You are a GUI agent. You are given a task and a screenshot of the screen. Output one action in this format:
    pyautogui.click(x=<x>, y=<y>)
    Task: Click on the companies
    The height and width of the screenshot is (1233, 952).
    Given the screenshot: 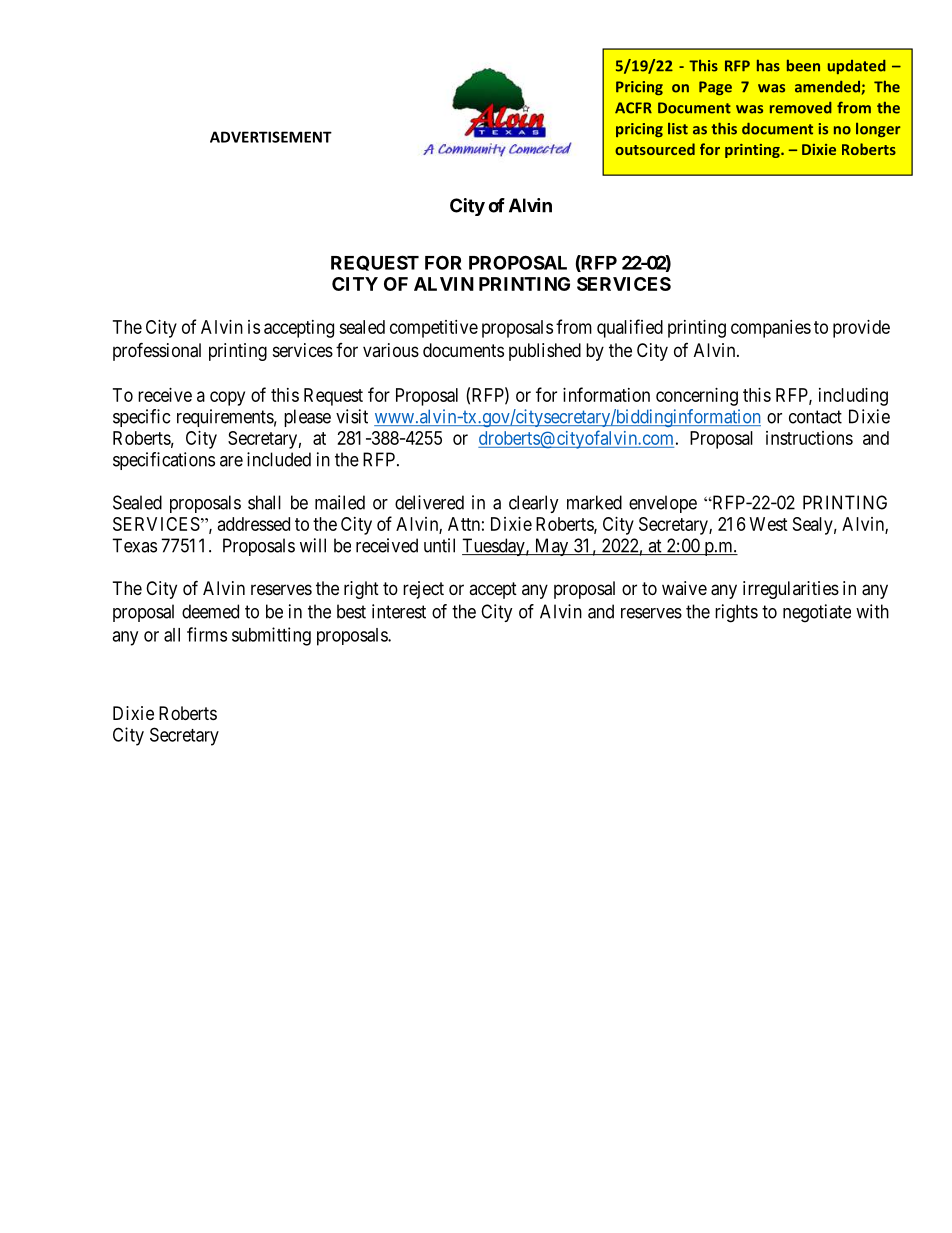 What is the action you would take?
    pyautogui.click(x=771, y=329)
